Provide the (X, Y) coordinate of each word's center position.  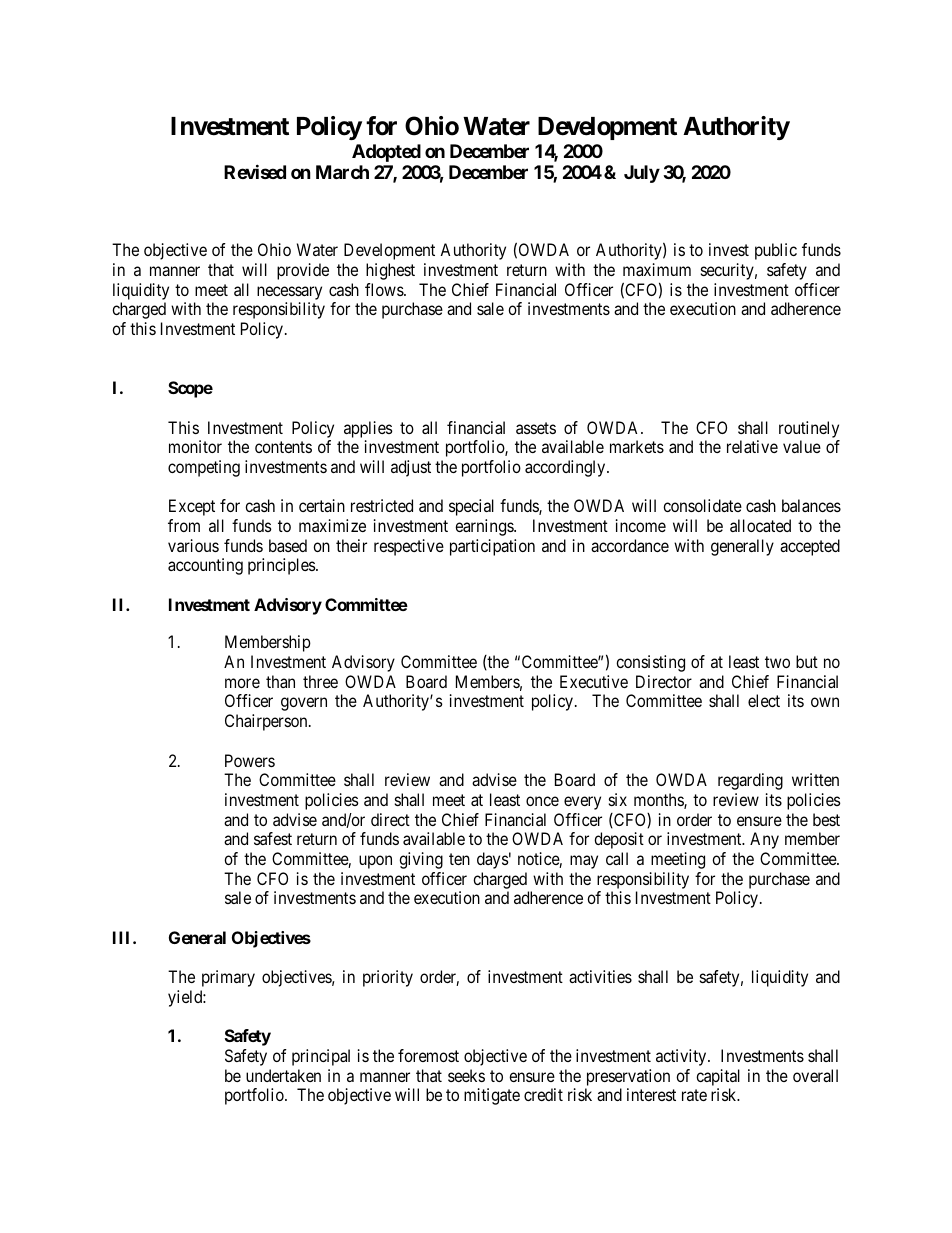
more (242, 683)
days (493, 860)
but (807, 661)
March (342, 172)
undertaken (283, 1075)
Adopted (386, 153)
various (193, 545)
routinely (809, 429)
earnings (485, 527)
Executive (594, 681)
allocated (760, 525)
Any (764, 840)
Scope (190, 389)
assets (536, 428)
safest (273, 838)
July (642, 174)
